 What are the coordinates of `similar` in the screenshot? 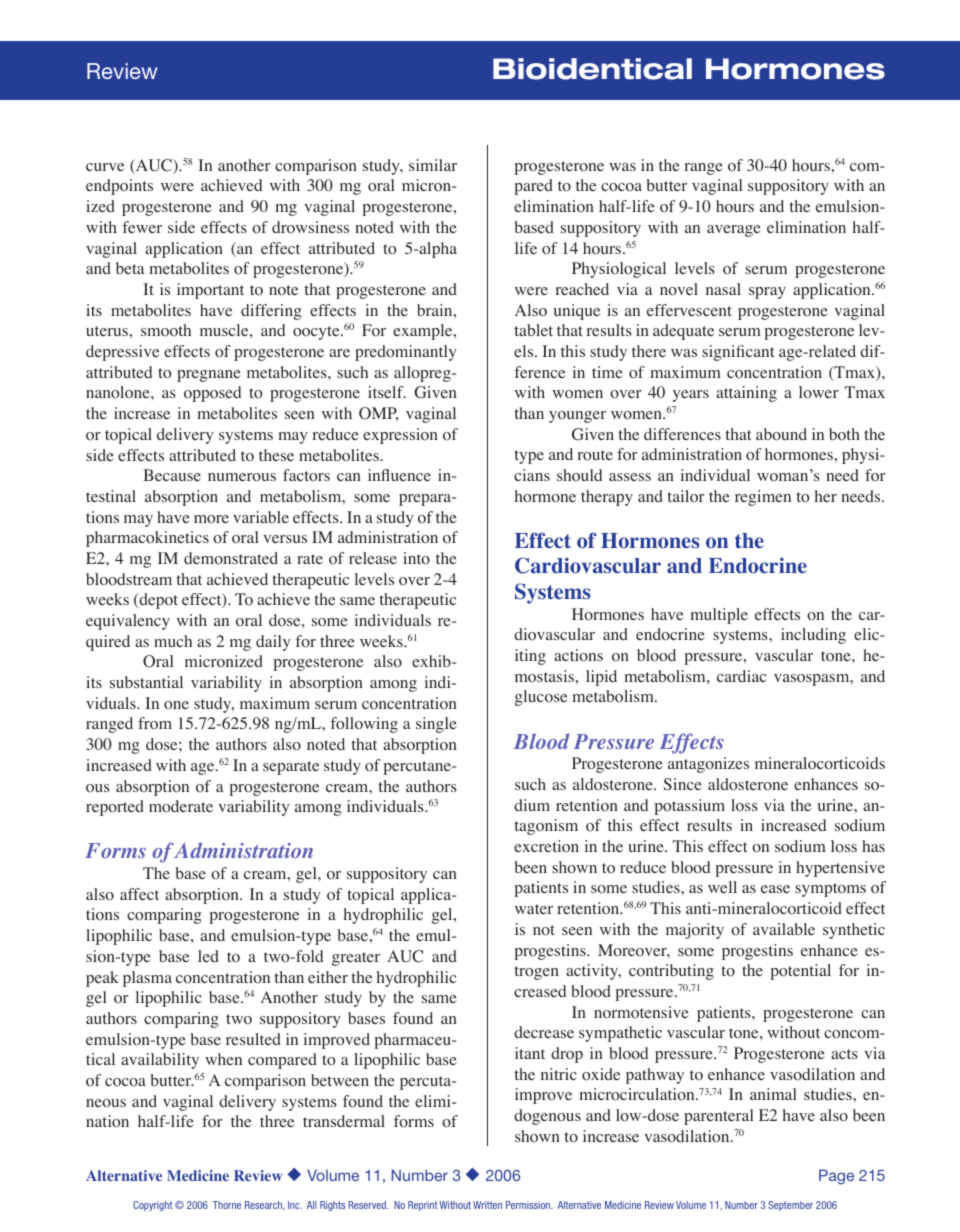 It's located at (433, 165).
